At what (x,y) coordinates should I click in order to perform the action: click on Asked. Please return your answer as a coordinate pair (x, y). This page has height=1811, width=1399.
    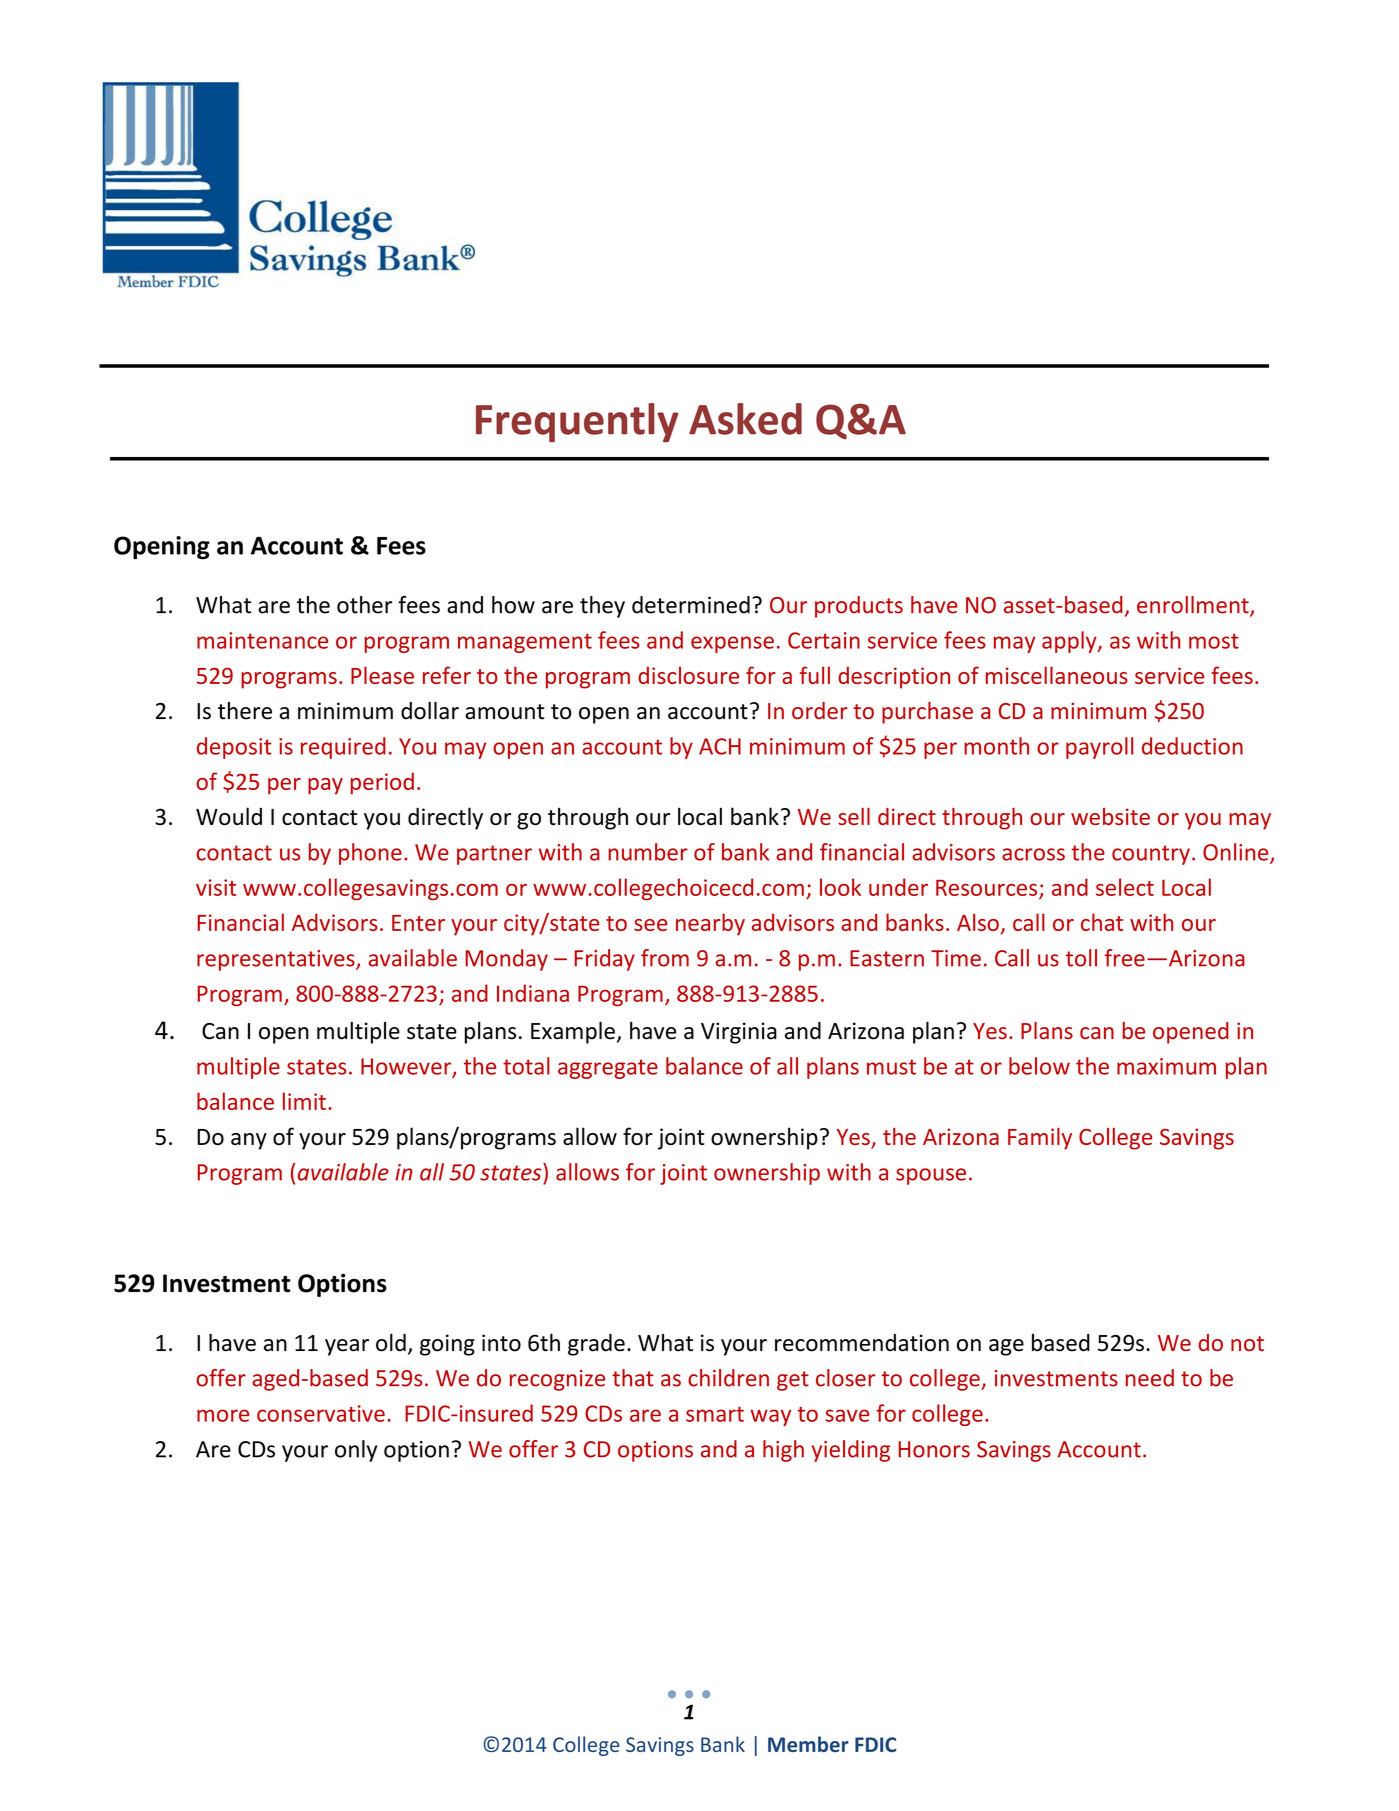
    Looking at the image, I should click on (745, 419).
